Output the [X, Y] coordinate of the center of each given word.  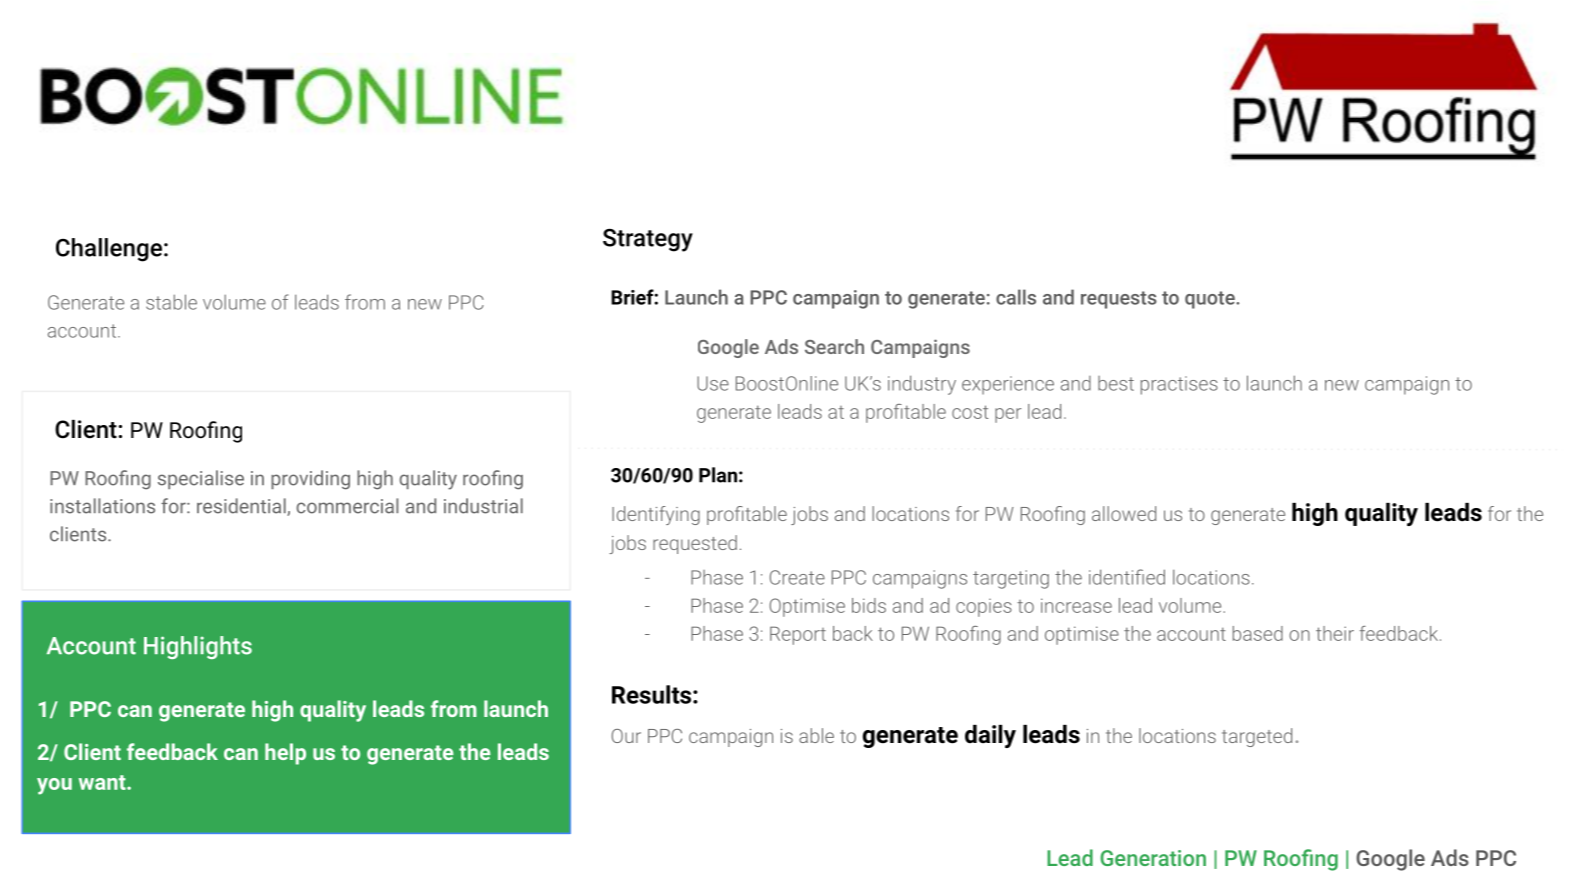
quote [1211, 300]
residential [242, 507]
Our [626, 736]
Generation [1153, 858]
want [103, 782]
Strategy [648, 240]
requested [695, 544]
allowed [1124, 513]
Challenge [109, 250]
